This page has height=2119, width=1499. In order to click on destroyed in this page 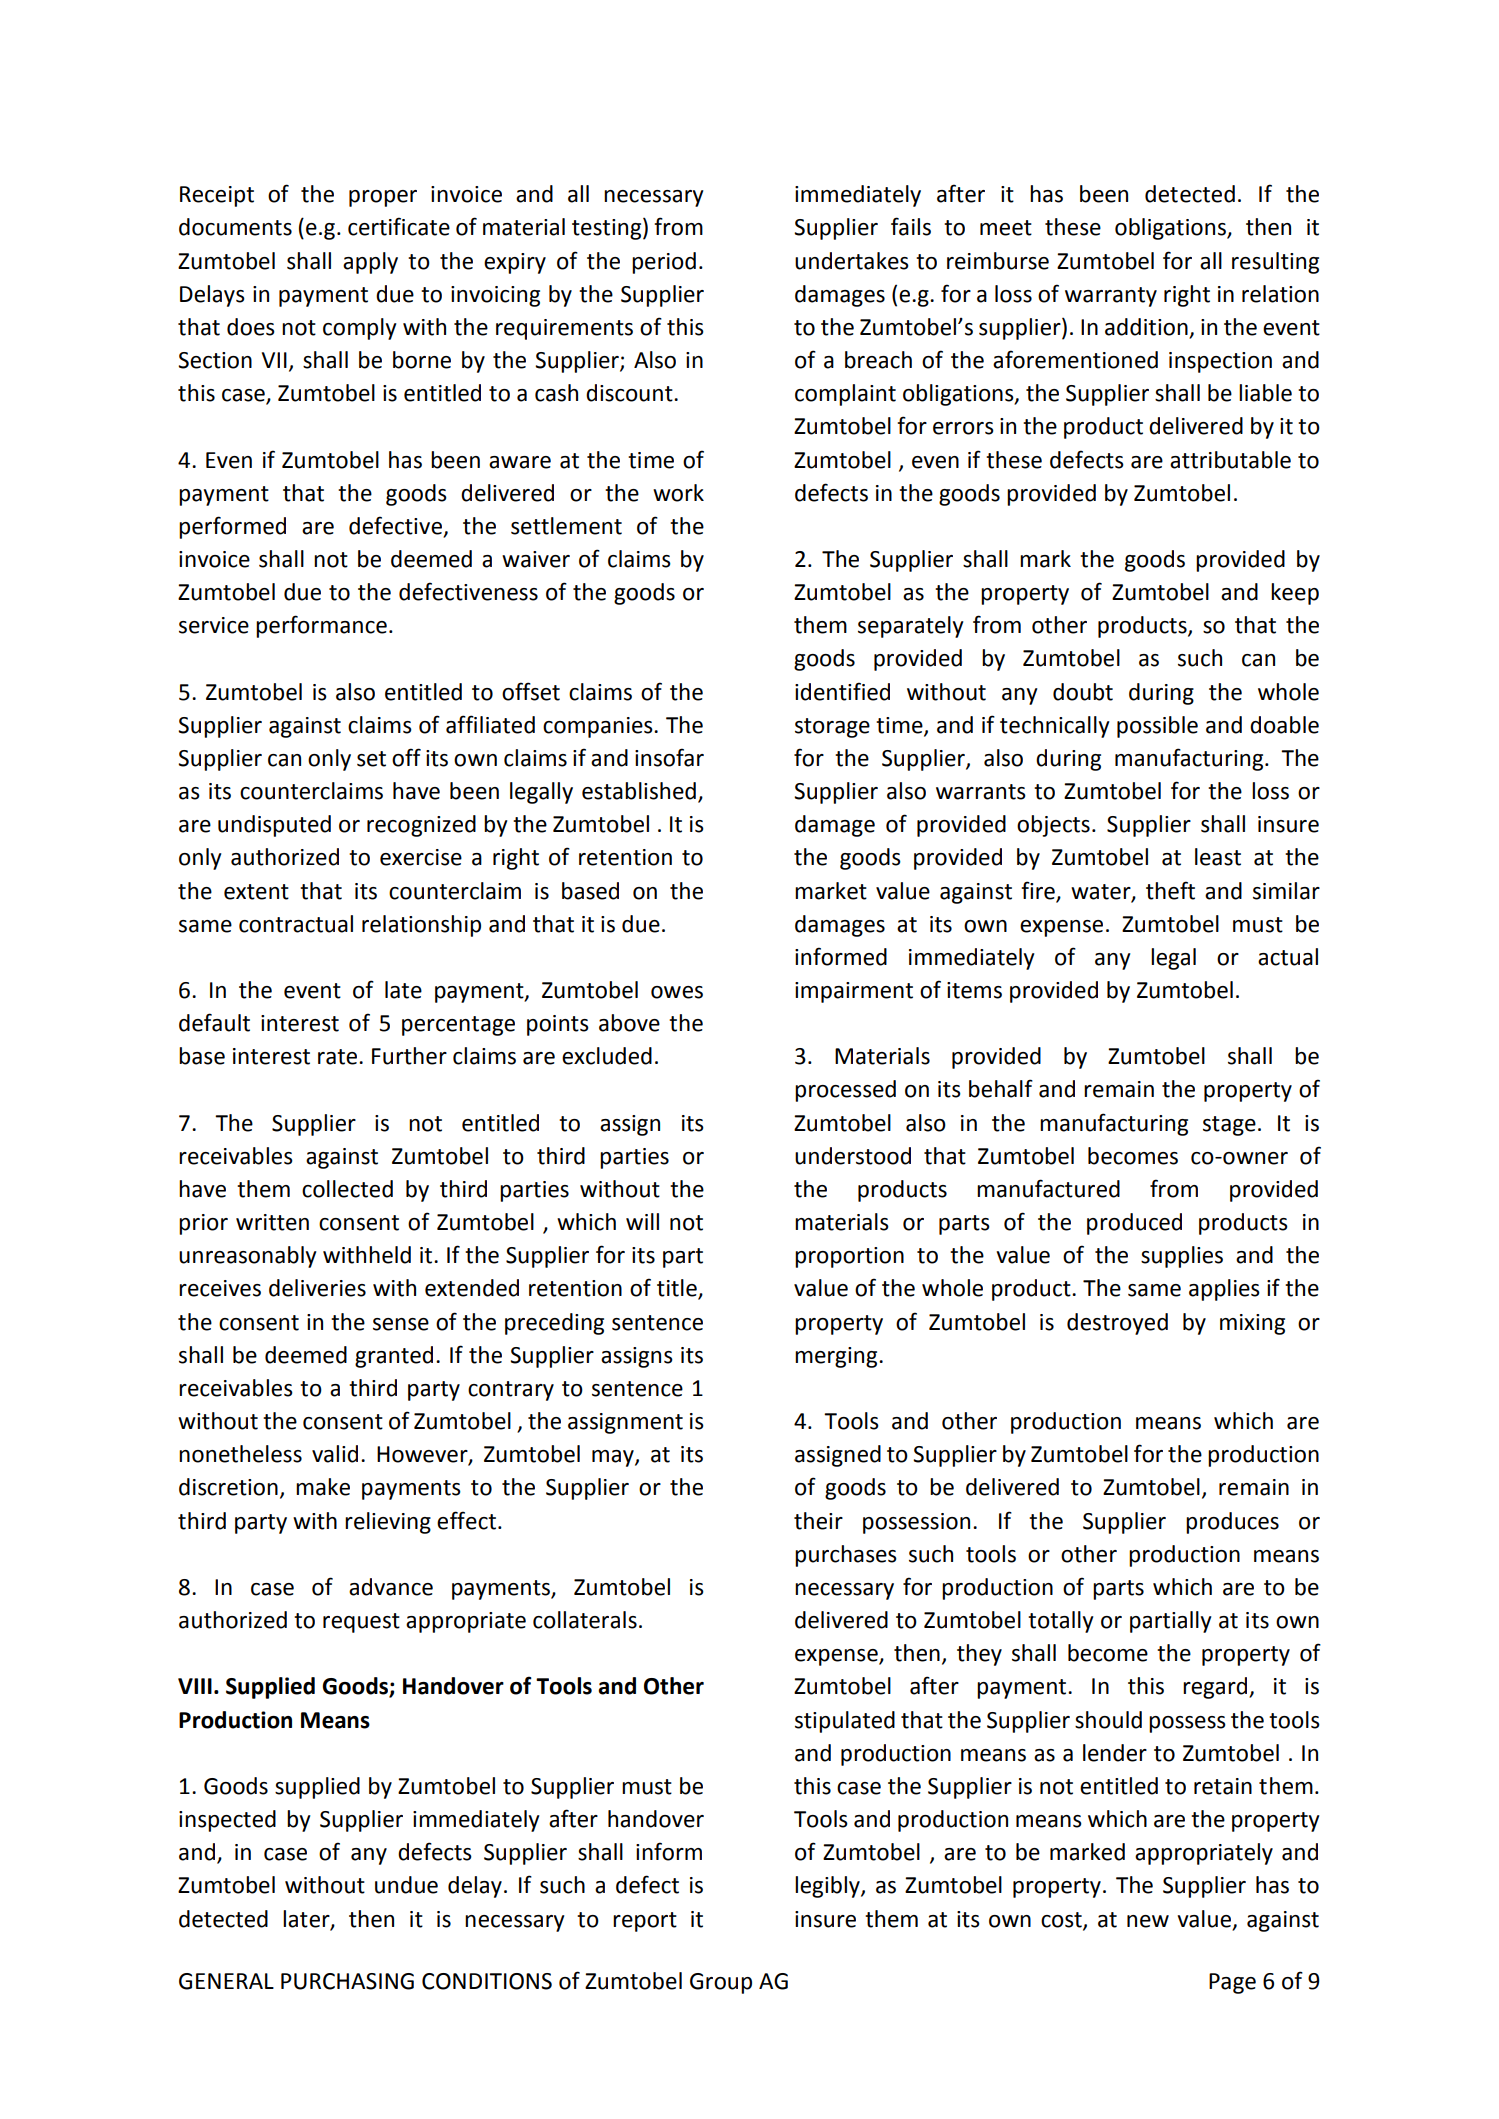, I will do `click(1117, 1324)`.
